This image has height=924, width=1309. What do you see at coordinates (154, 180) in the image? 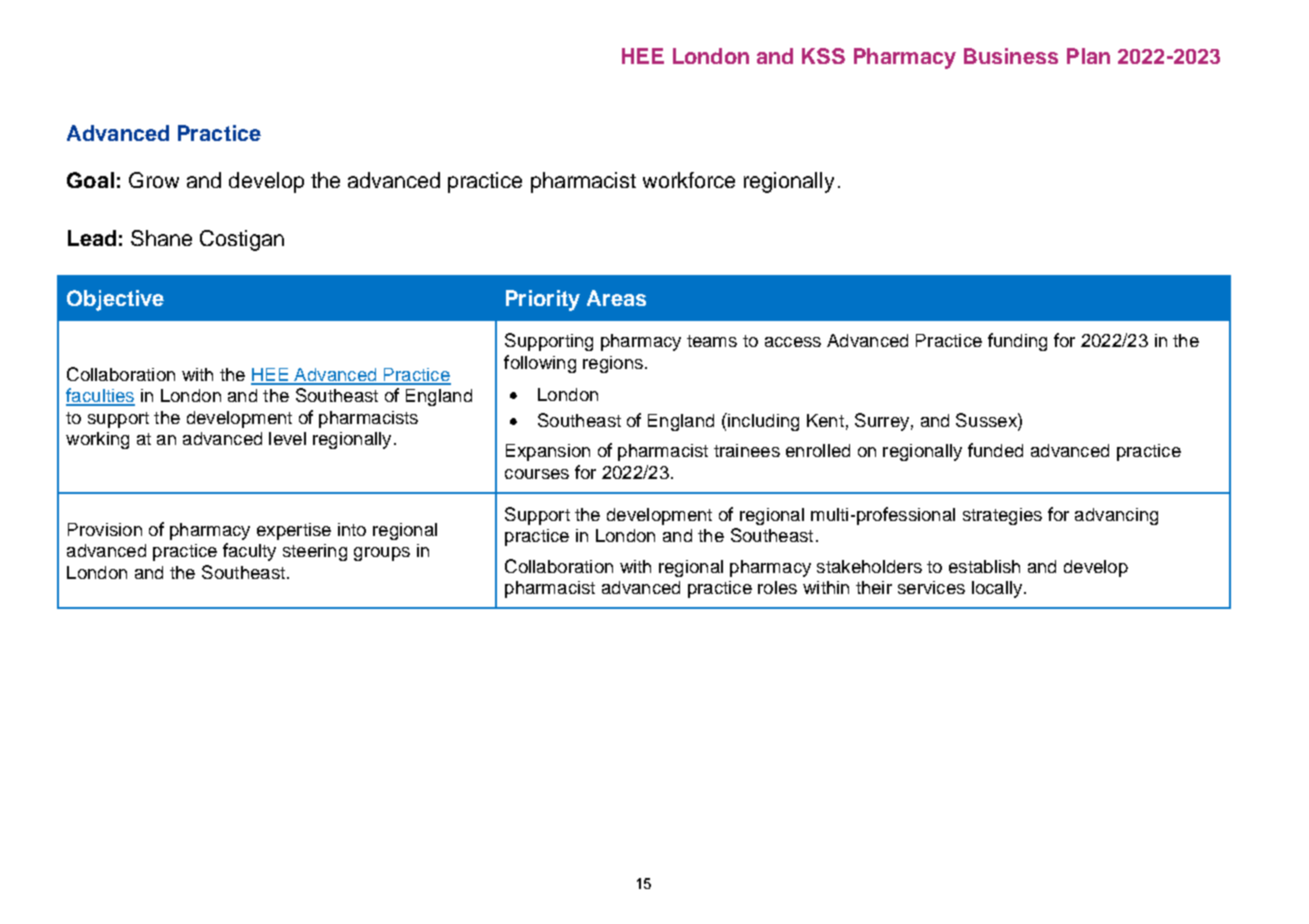
I see `Grow` at bounding box center [154, 180].
